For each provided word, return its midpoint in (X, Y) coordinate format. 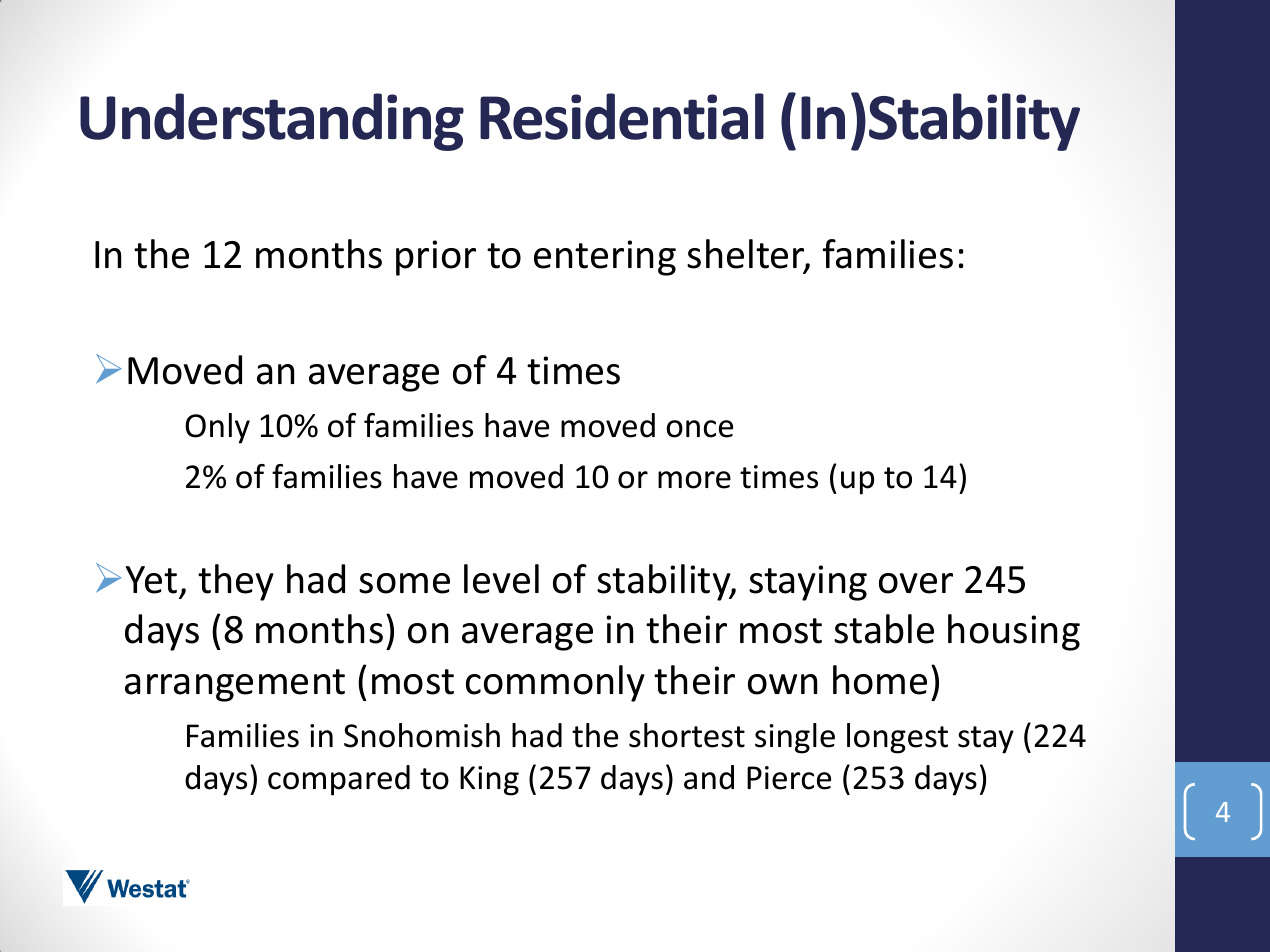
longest (897, 738)
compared (339, 780)
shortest (687, 735)
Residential (622, 116)
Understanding (272, 122)
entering (605, 258)
